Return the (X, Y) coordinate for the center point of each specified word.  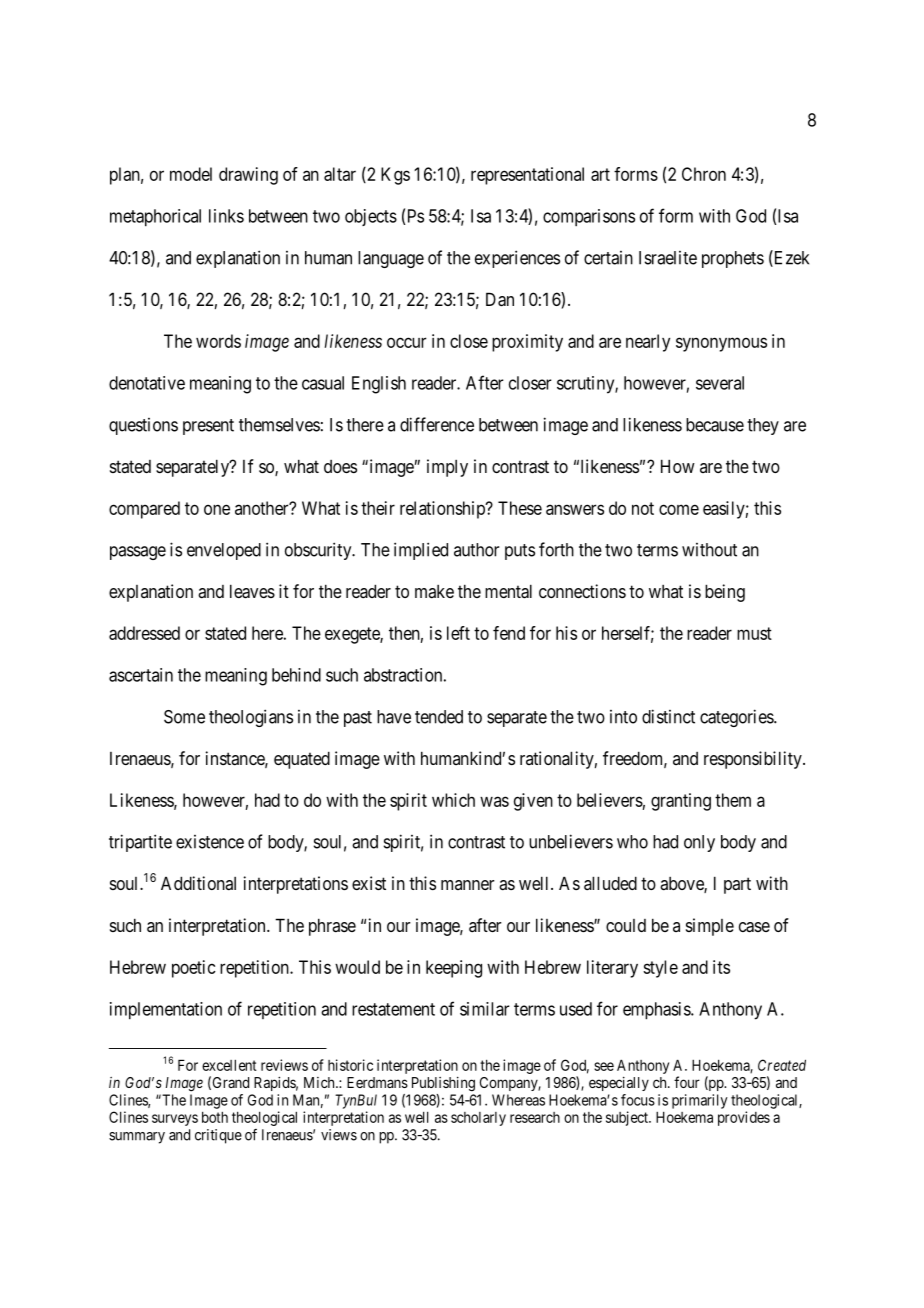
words (218, 341)
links (226, 216)
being (725, 593)
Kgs (395, 176)
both (215, 1117)
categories (737, 718)
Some (184, 717)
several (720, 383)
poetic (194, 969)
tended (439, 717)
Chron (704, 174)
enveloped (224, 551)
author (476, 550)
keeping (454, 969)
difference (437, 424)
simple (710, 927)
